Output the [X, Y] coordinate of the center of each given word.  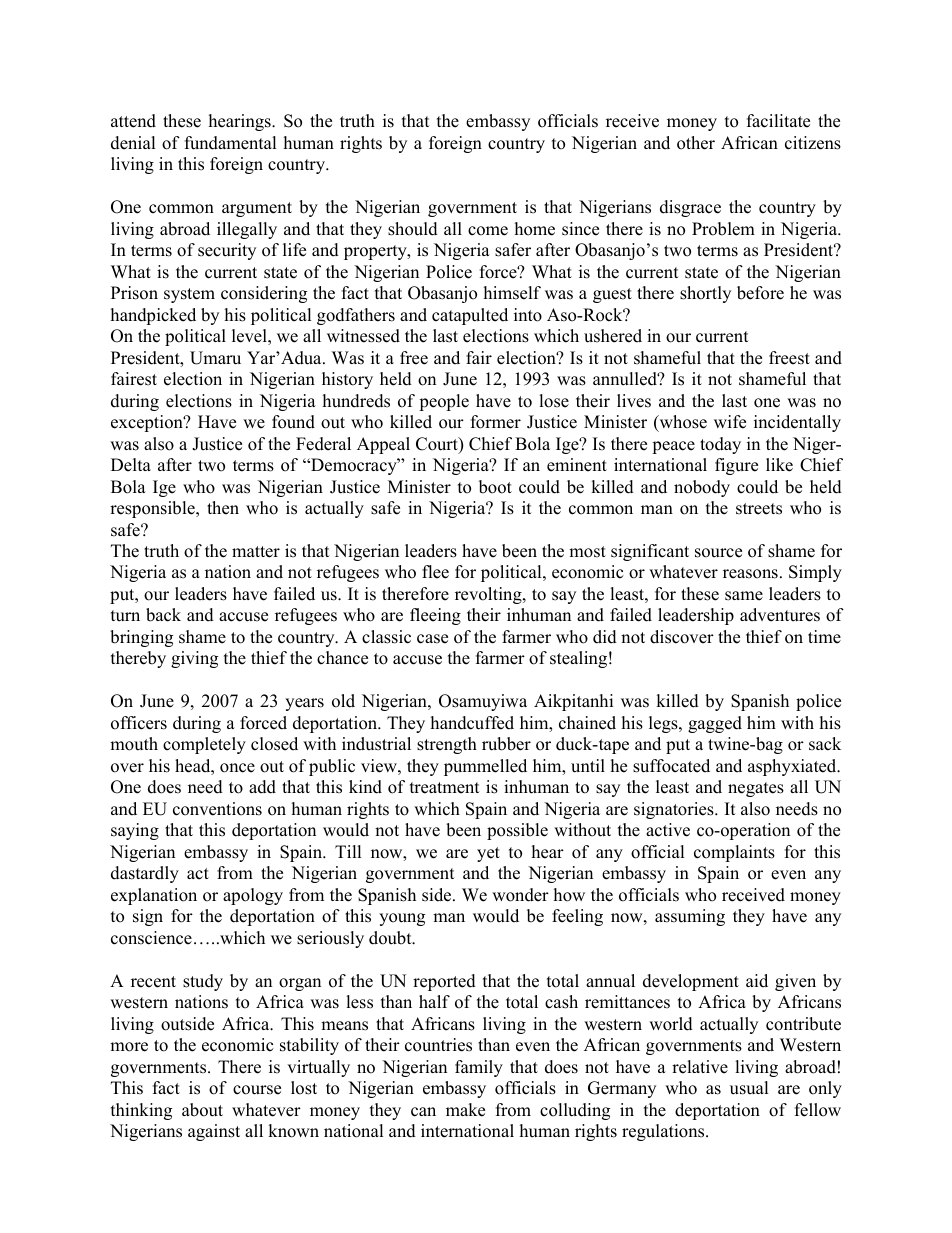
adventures [780, 615]
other [696, 143]
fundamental [231, 143]
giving [194, 659]
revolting [489, 595]
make [465, 1110]
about [202, 1110]
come [488, 231]
